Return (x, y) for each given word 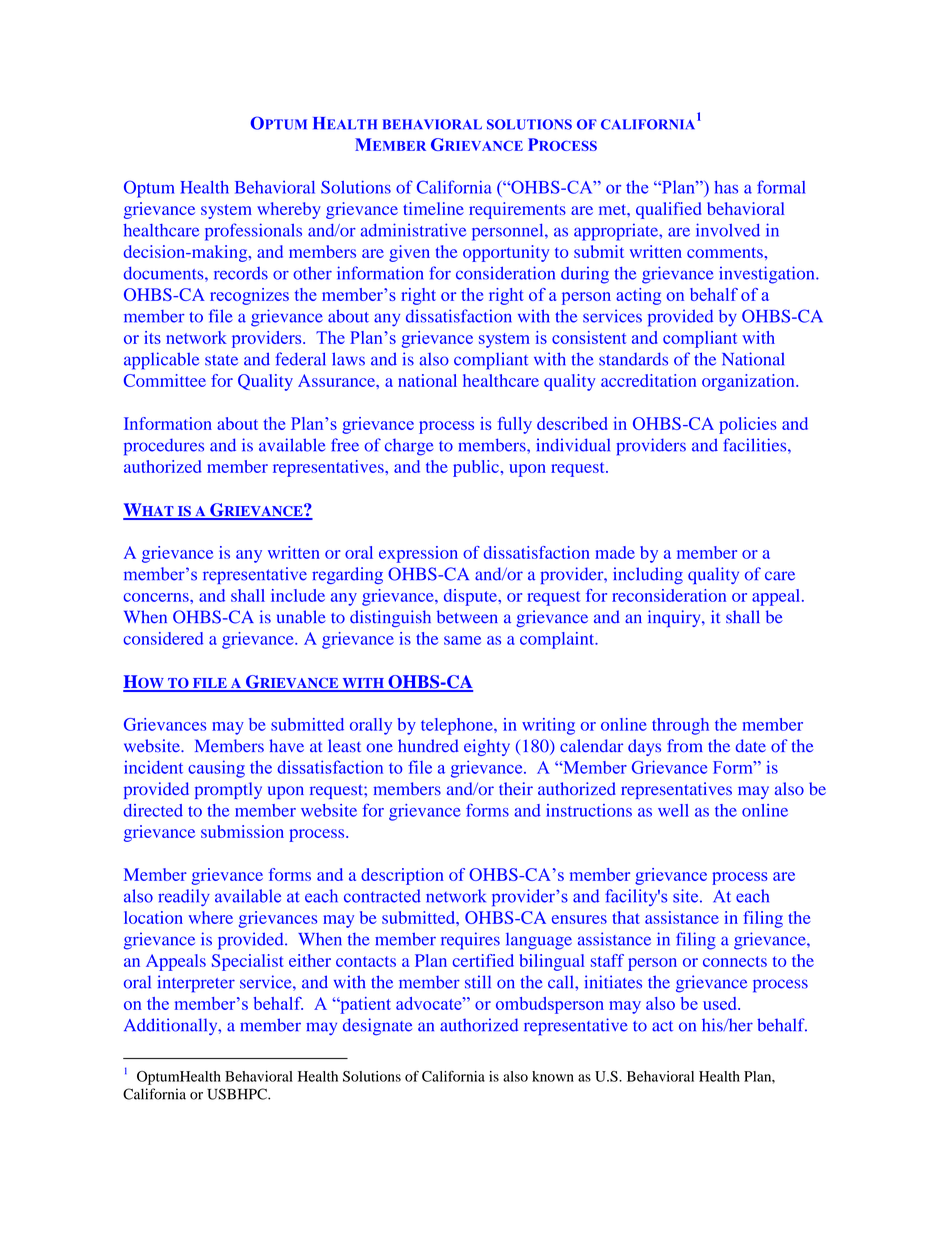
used (721, 1003)
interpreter (196, 984)
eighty (487, 747)
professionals (253, 232)
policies (748, 425)
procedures (164, 447)
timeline (433, 208)
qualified (668, 210)
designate (377, 1027)
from (685, 746)
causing (216, 769)
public (476, 468)
